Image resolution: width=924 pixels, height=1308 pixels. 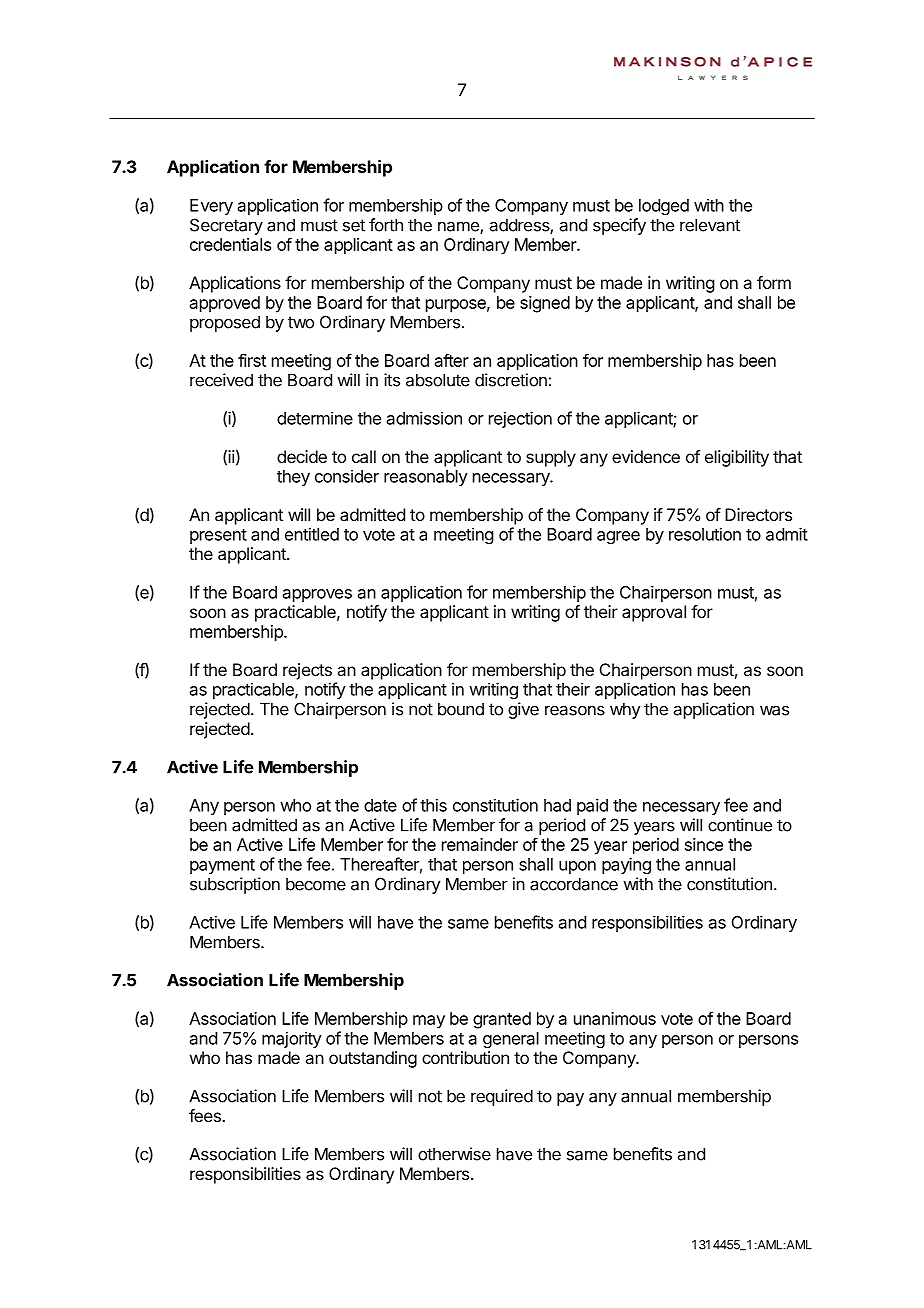 I want to click on required, so click(x=502, y=1097).
